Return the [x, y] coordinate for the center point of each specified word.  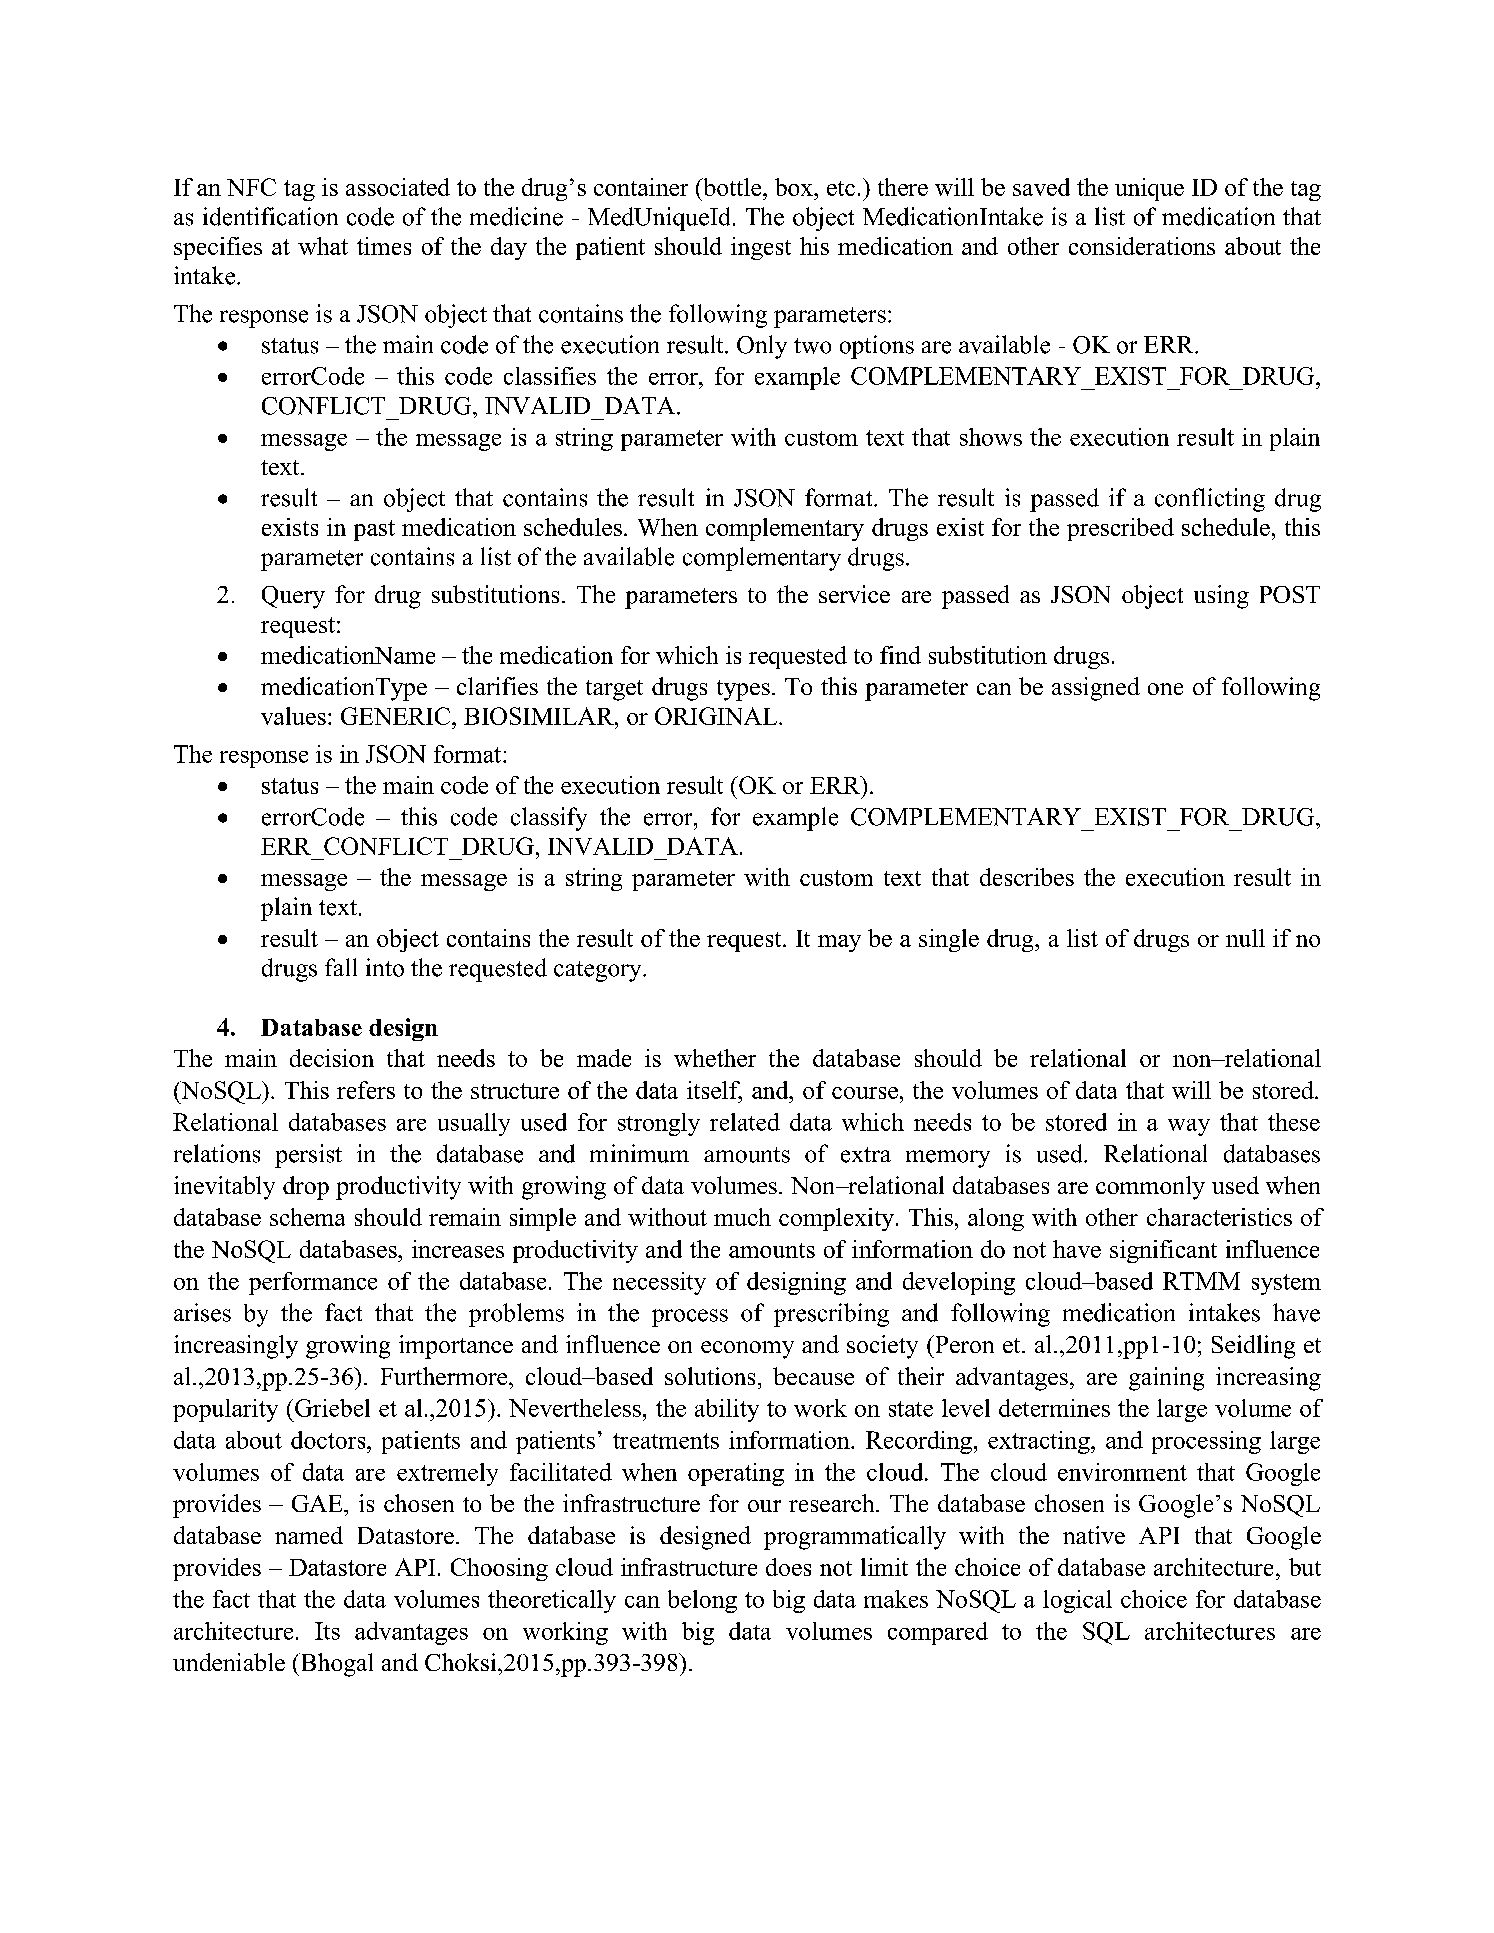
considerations [1142, 246]
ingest [761, 248]
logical [1077, 1601]
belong [702, 1601]
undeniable [229, 1662]
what [323, 246]
